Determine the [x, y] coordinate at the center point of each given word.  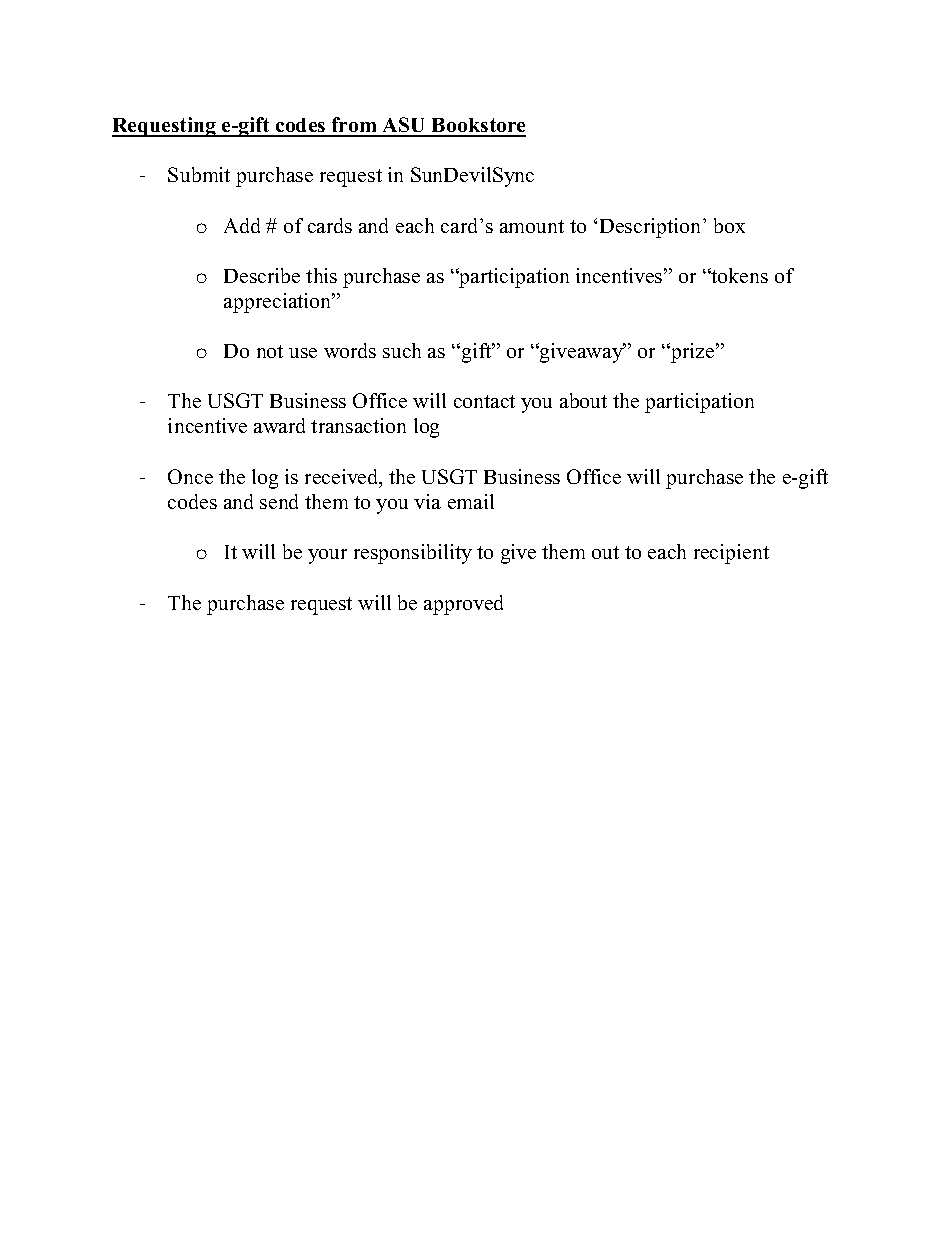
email [471, 501]
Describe [262, 275]
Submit [199, 174]
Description [652, 228]
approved [463, 605]
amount [532, 226]
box [729, 225]
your [327, 556]
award [279, 425]
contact [484, 401]
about [583, 400]
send [279, 501]
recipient [731, 554]
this [321, 275]
